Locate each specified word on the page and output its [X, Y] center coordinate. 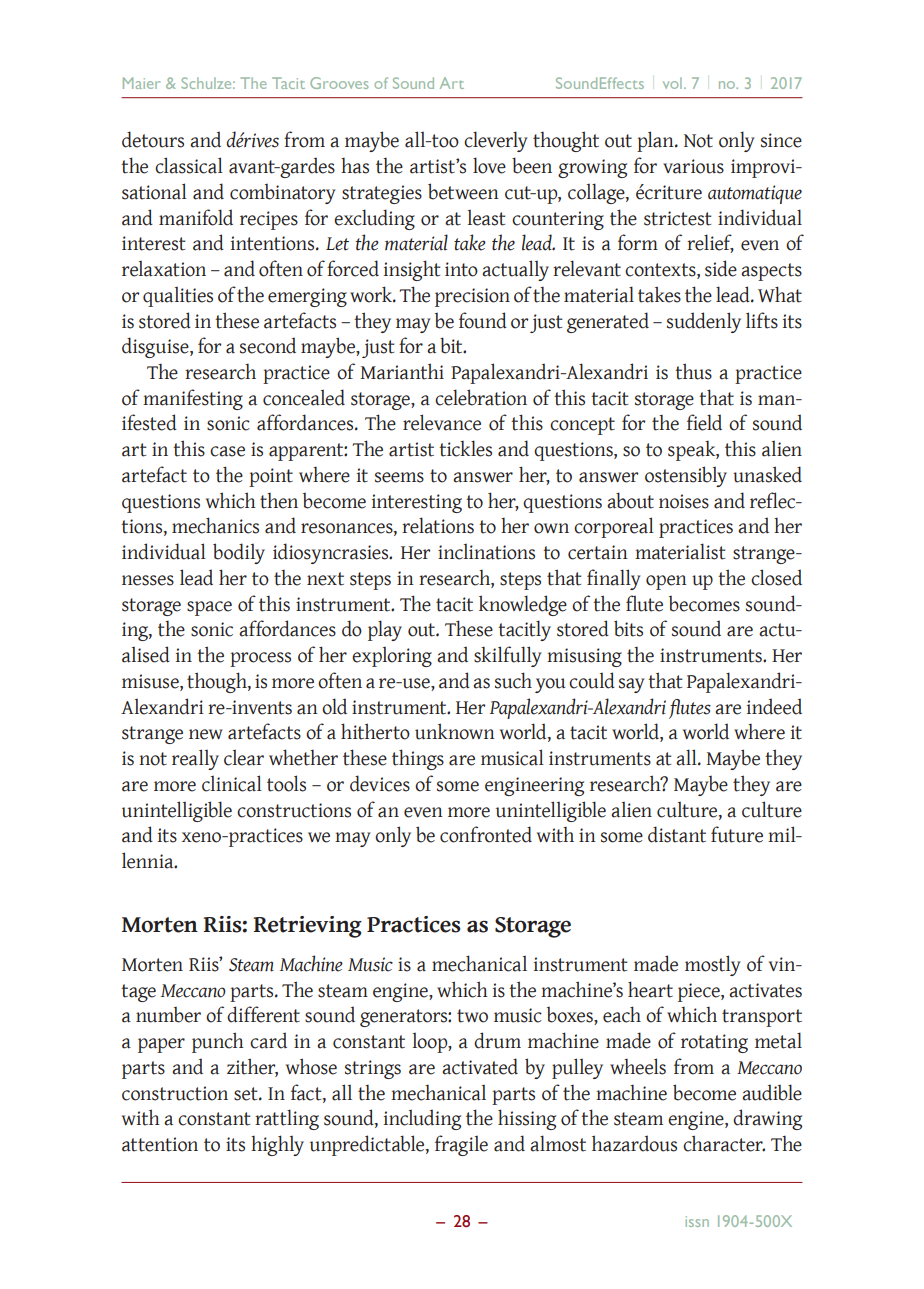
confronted [486, 834]
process [260, 659]
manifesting [193, 399]
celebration [481, 397]
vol [672, 83]
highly [277, 1145]
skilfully [508, 656]
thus [693, 371]
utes [695, 708]
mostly [713, 965]
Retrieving [307, 927]
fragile [461, 1145]
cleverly [496, 141]
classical [189, 165]
